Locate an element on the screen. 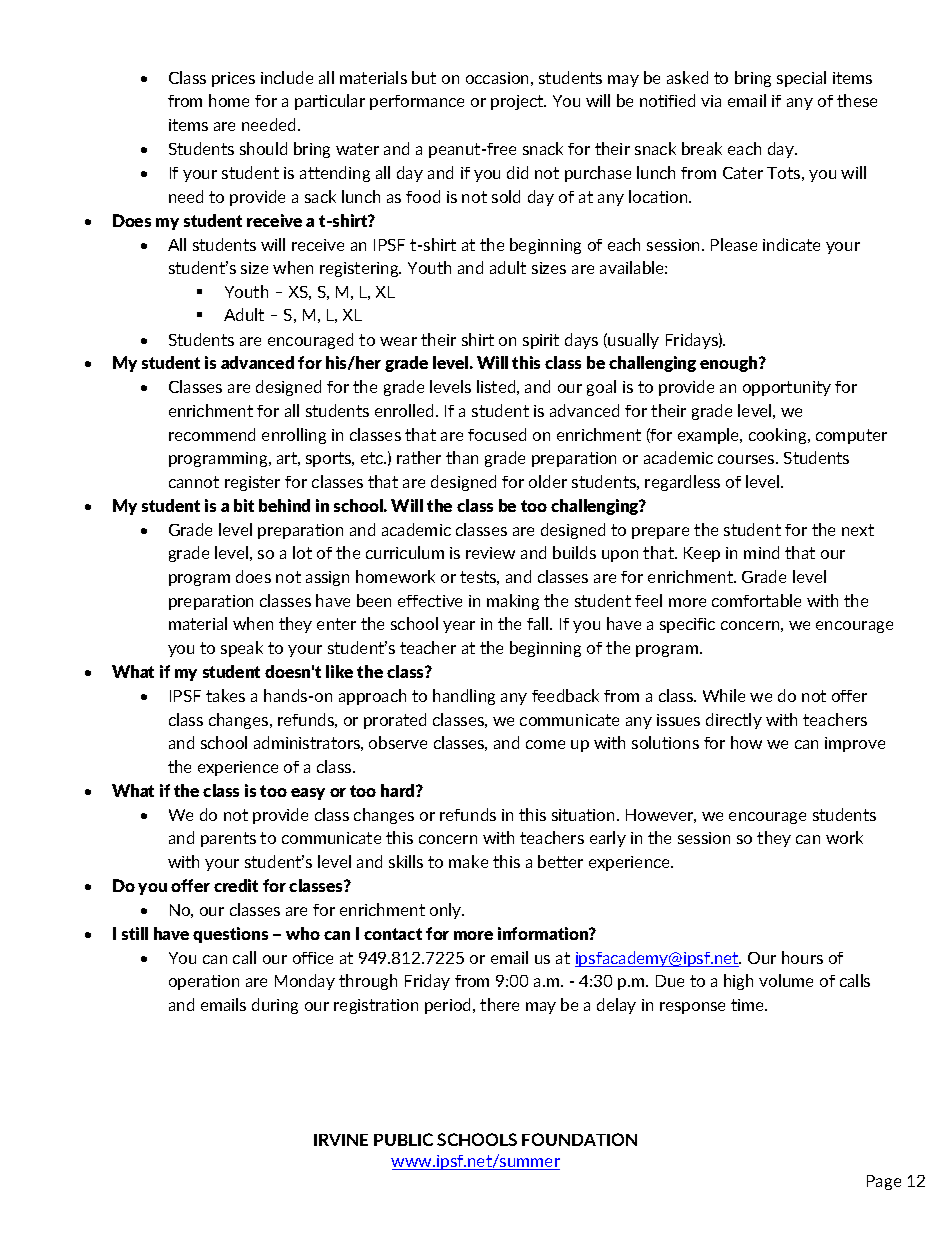  recommend is located at coordinates (212, 434).
